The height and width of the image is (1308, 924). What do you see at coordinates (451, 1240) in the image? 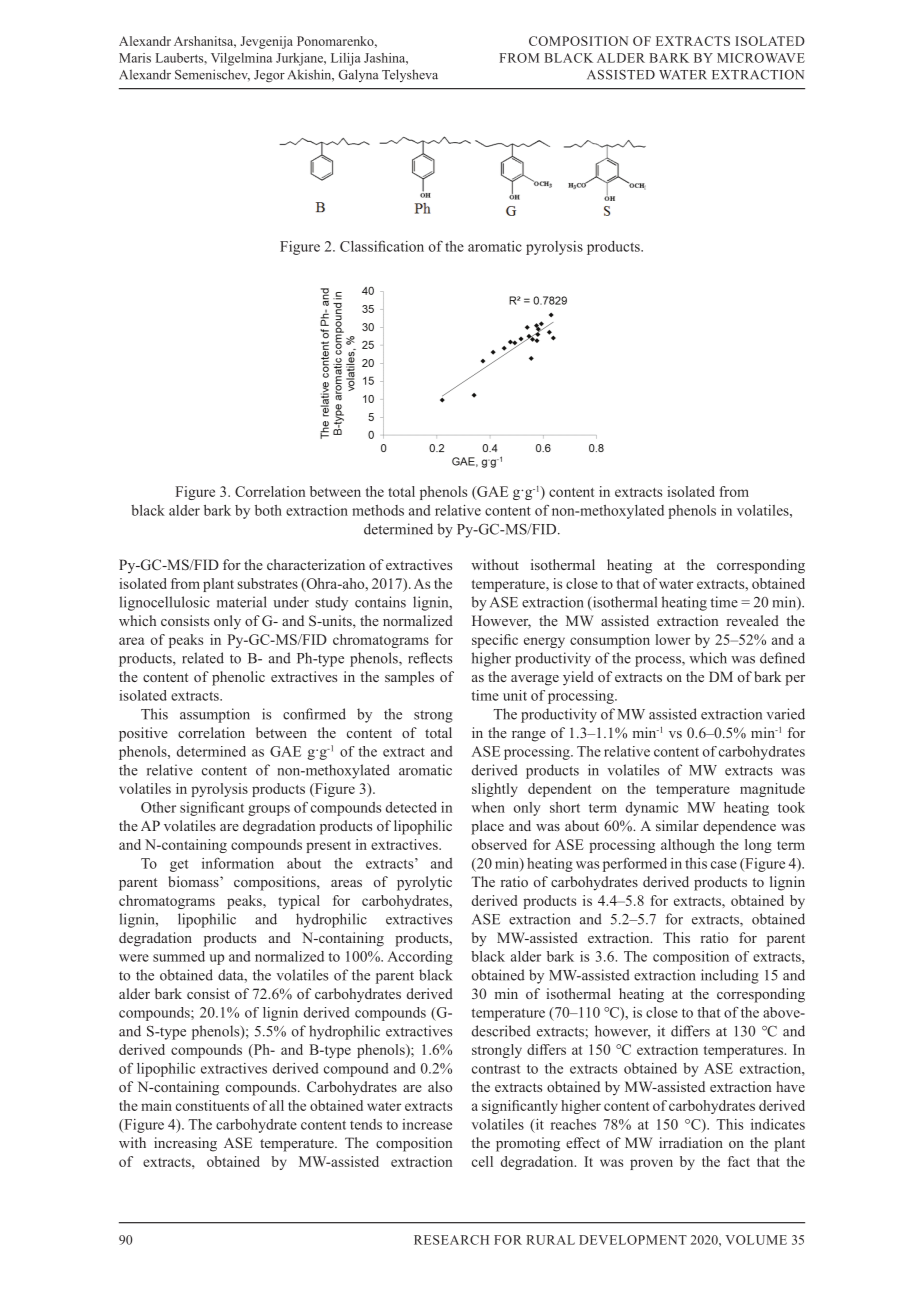
I see `RESEARCH` at bounding box center [451, 1240].
